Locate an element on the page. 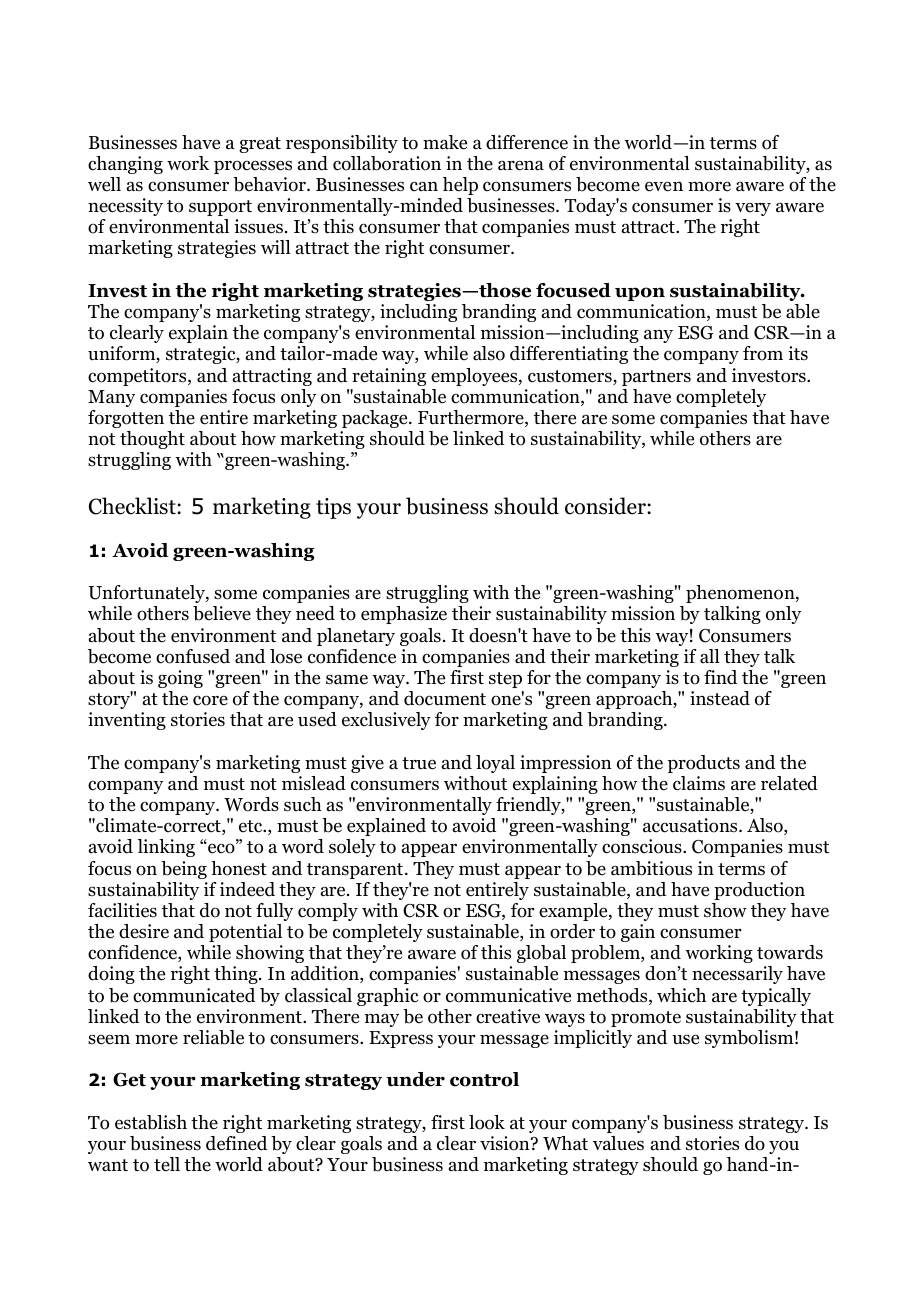  transparent is located at coordinates (356, 871).
